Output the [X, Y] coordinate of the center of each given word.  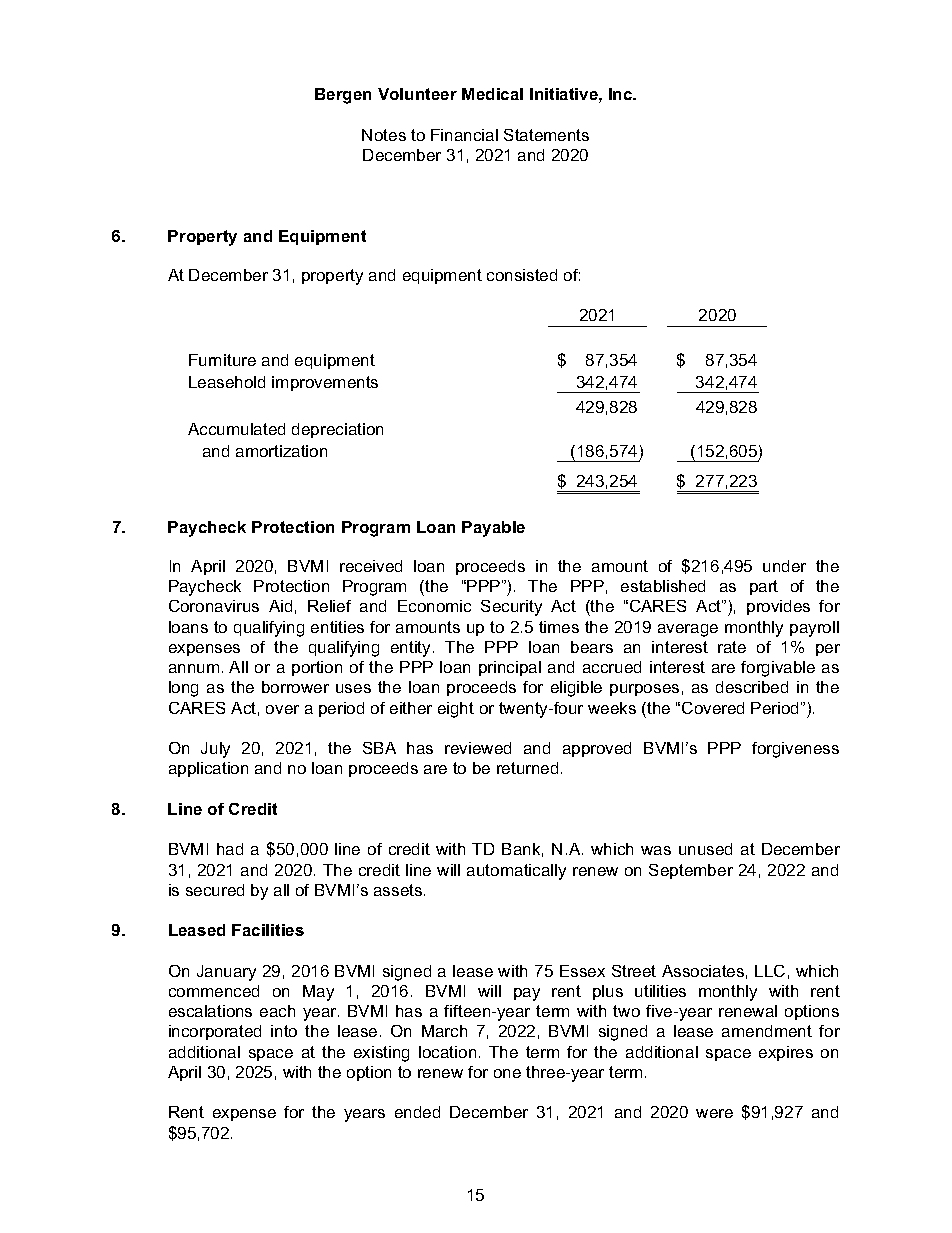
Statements [546, 135]
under [784, 566]
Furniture [222, 360]
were [714, 1113]
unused [705, 849]
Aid [280, 606]
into [284, 1031]
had [230, 849]
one [507, 1073]
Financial [464, 135]
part [764, 587]
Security [511, 608]
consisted [522, 275]
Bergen [343, 96]
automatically [516, 872]
